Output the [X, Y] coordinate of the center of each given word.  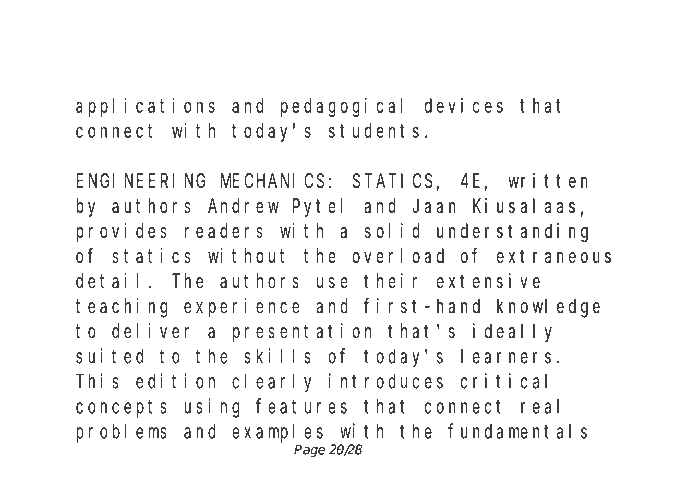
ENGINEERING [141, 181]
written [548, 180]
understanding [512, 233]
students [374, 130]
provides [121, 232]
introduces [386, 381]
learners [506, 356]
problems [121, 433]
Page [309, 451]
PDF [286, 40]
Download [135, 40]
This [97, 381]
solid [392, 230]
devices [464, 105]
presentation [302, 333]
